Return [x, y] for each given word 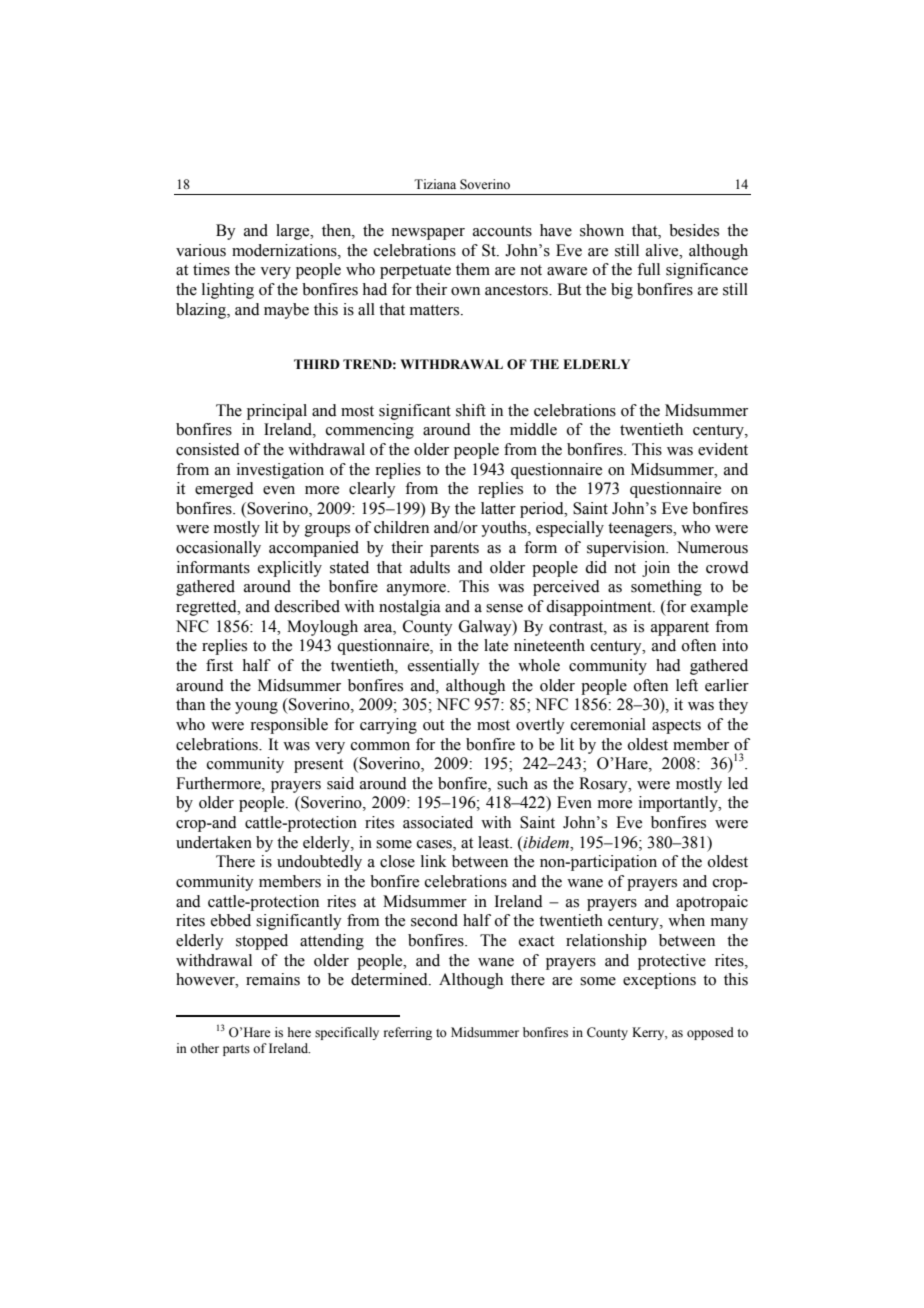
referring [408, 1033]
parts [236, 1050]
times [211, 269]
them [473, 269]
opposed [710, 1033]
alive [663, 250]
